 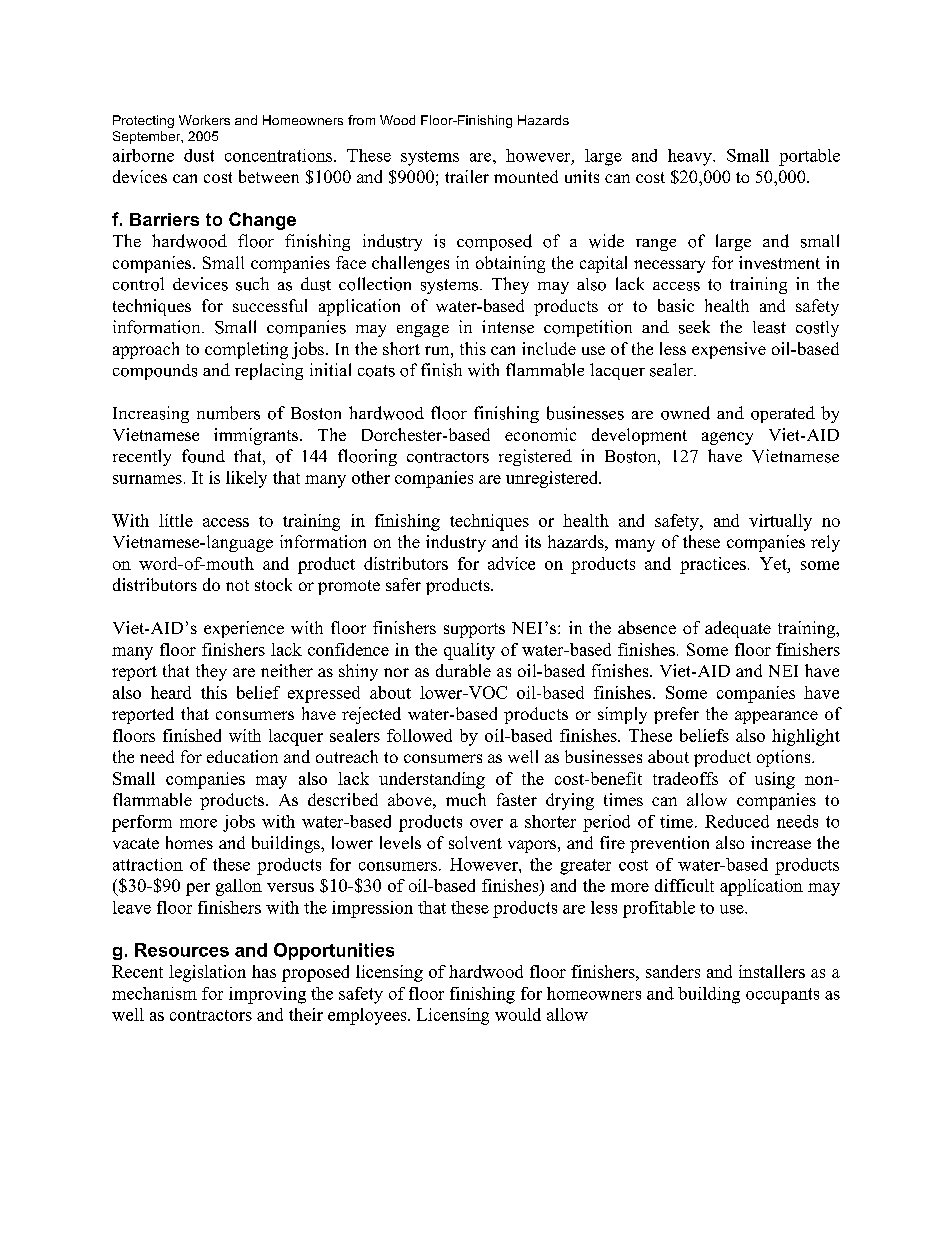 I want to click on expensive, so click(x=729, y=350).
